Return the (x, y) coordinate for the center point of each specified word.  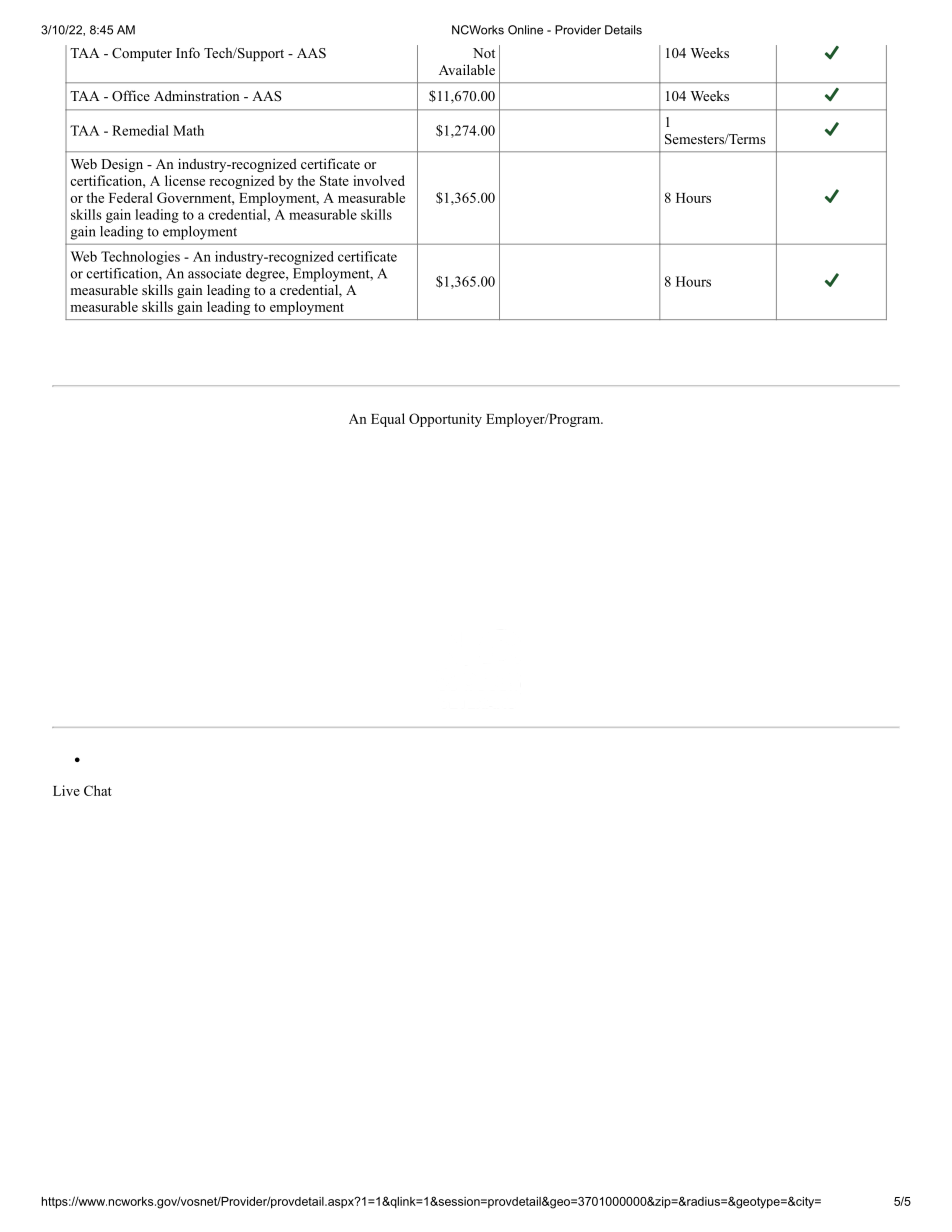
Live (66, 790)
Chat (98, 790)
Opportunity (445, 420)
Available (467, 69)
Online (525, 30)
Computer (142, 54)
